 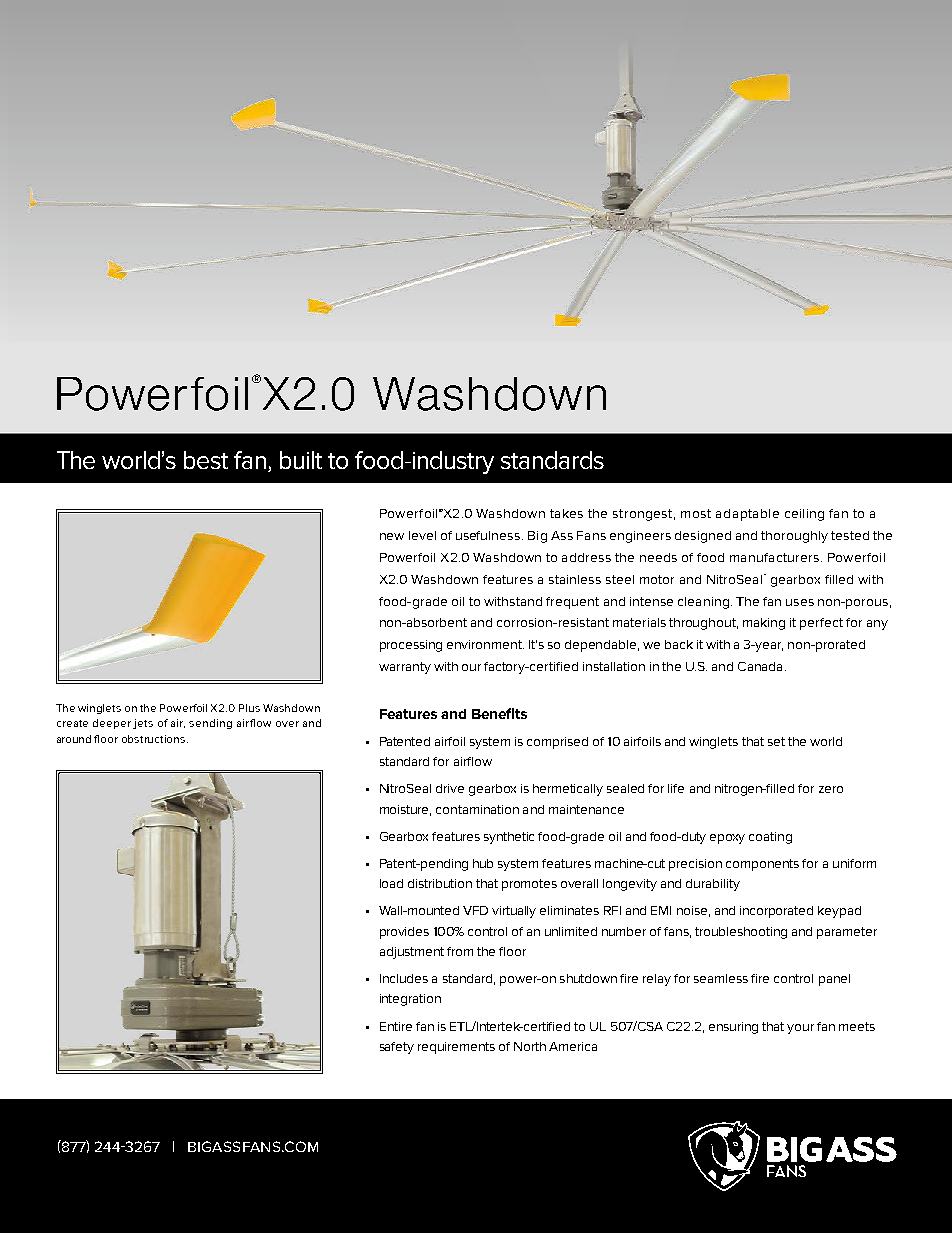 I want to click on obstructions, so click(x=155, y=739).
